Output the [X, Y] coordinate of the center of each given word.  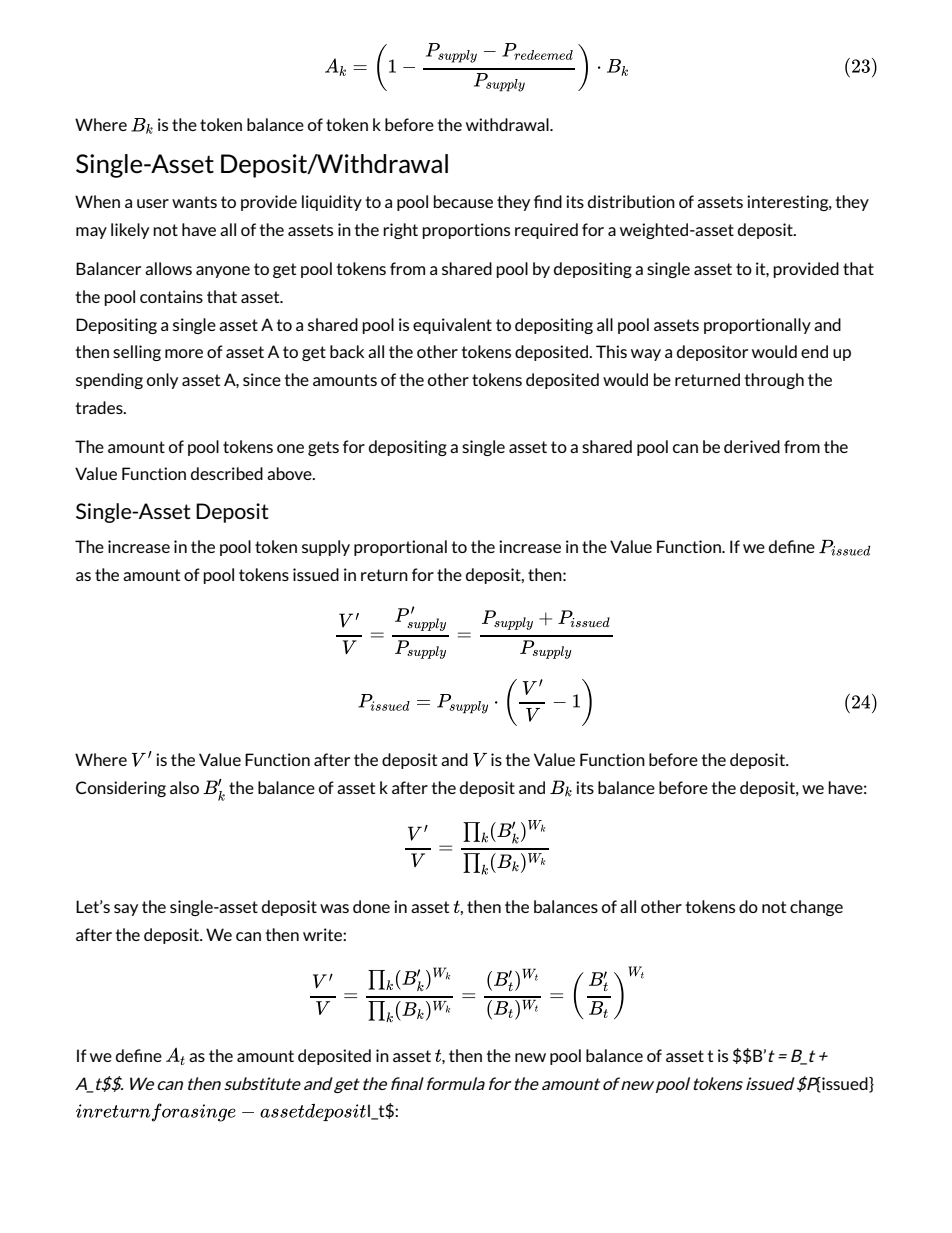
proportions [466, 231]
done [371, 906]
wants [194, 202]
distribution [631, 201]
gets [323, 448]
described [227, 473]
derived [752, 446]
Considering [121, 789]
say [126, 910]
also [184, 787]
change [816, 908]
